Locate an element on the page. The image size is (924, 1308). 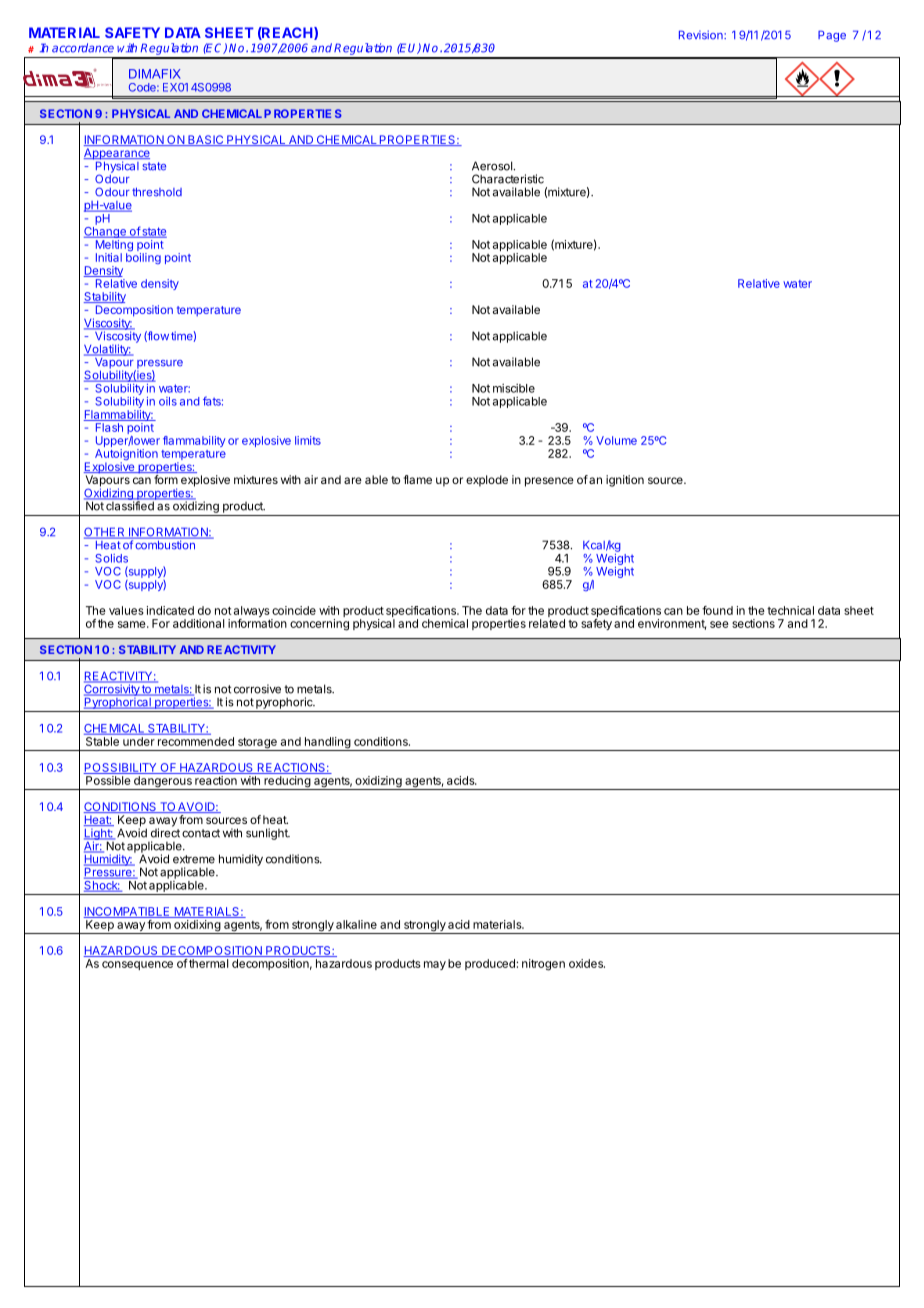
accordance is located at coordinates (83, 48).
